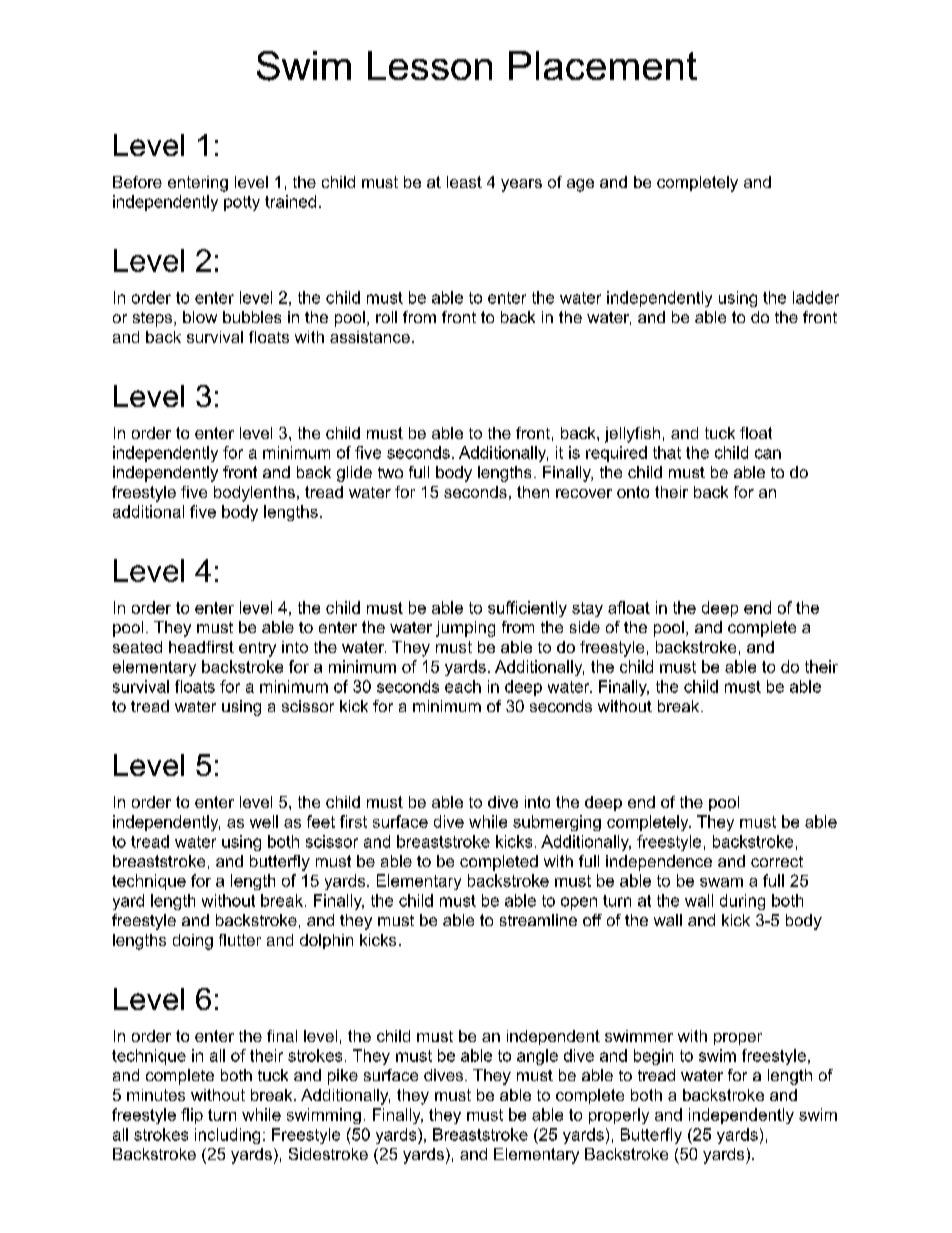  I want to click on flip, so click(192, 1116).
